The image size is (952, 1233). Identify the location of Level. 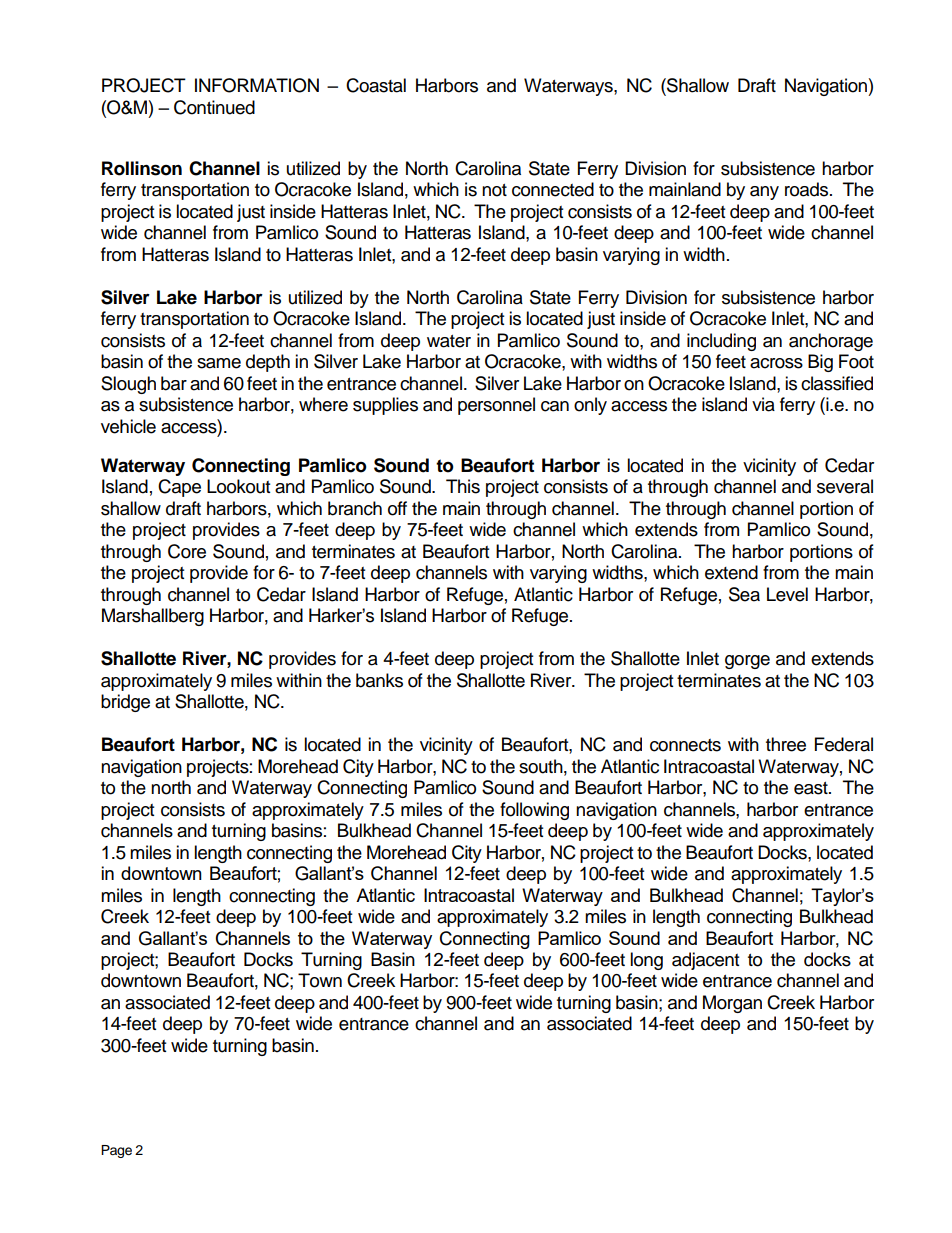
(787, 594).
